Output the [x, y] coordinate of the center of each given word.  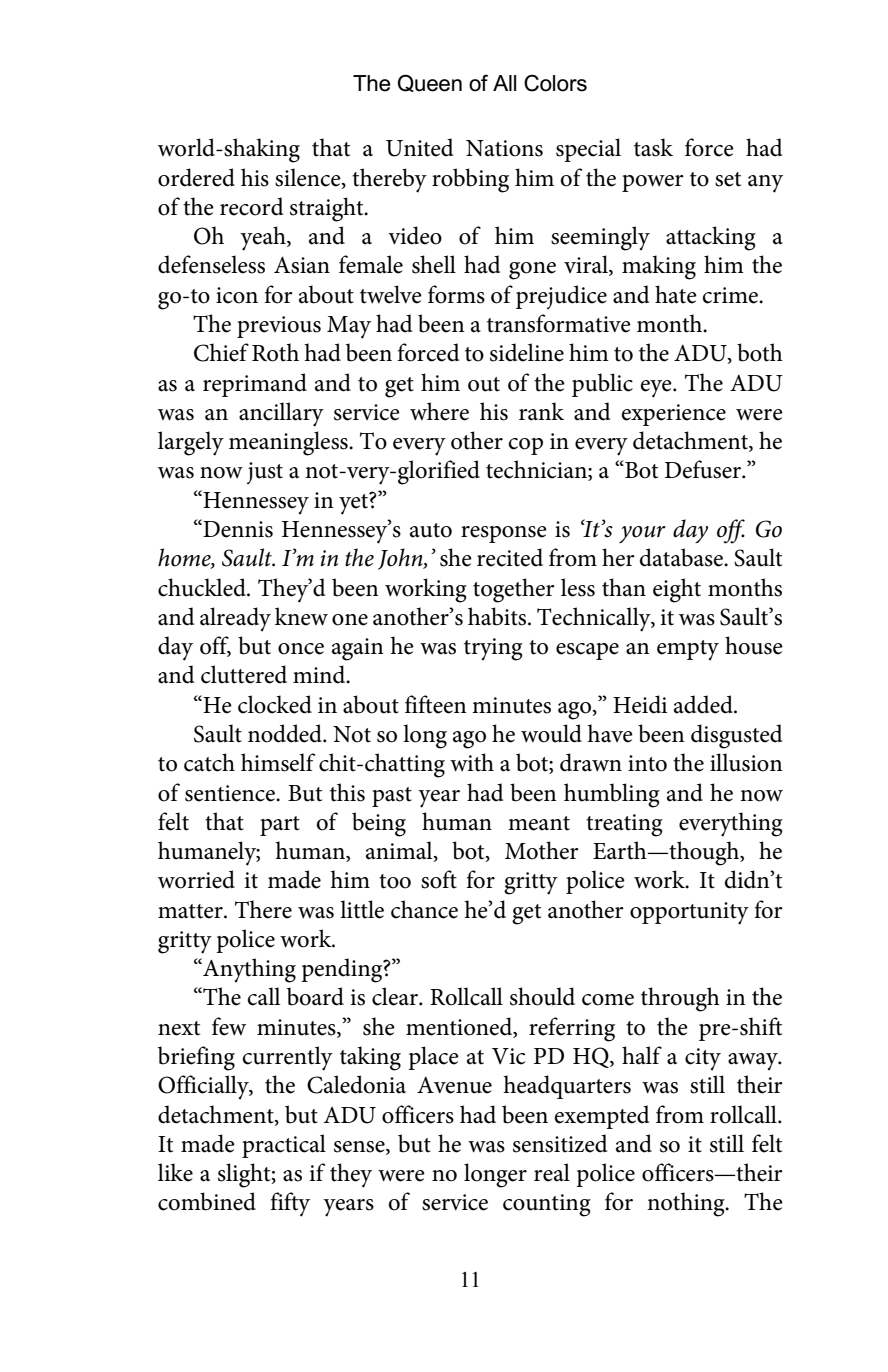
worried [196, 879]
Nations [504, 148]
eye [657, 389]
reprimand [255, 385]
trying [493, 649]
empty [688, 650]
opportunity [689, 913]
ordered [196, 177]
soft [439, 879]
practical [284, 1146]
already [235, 619]
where [439, 411]
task [653, 147]
